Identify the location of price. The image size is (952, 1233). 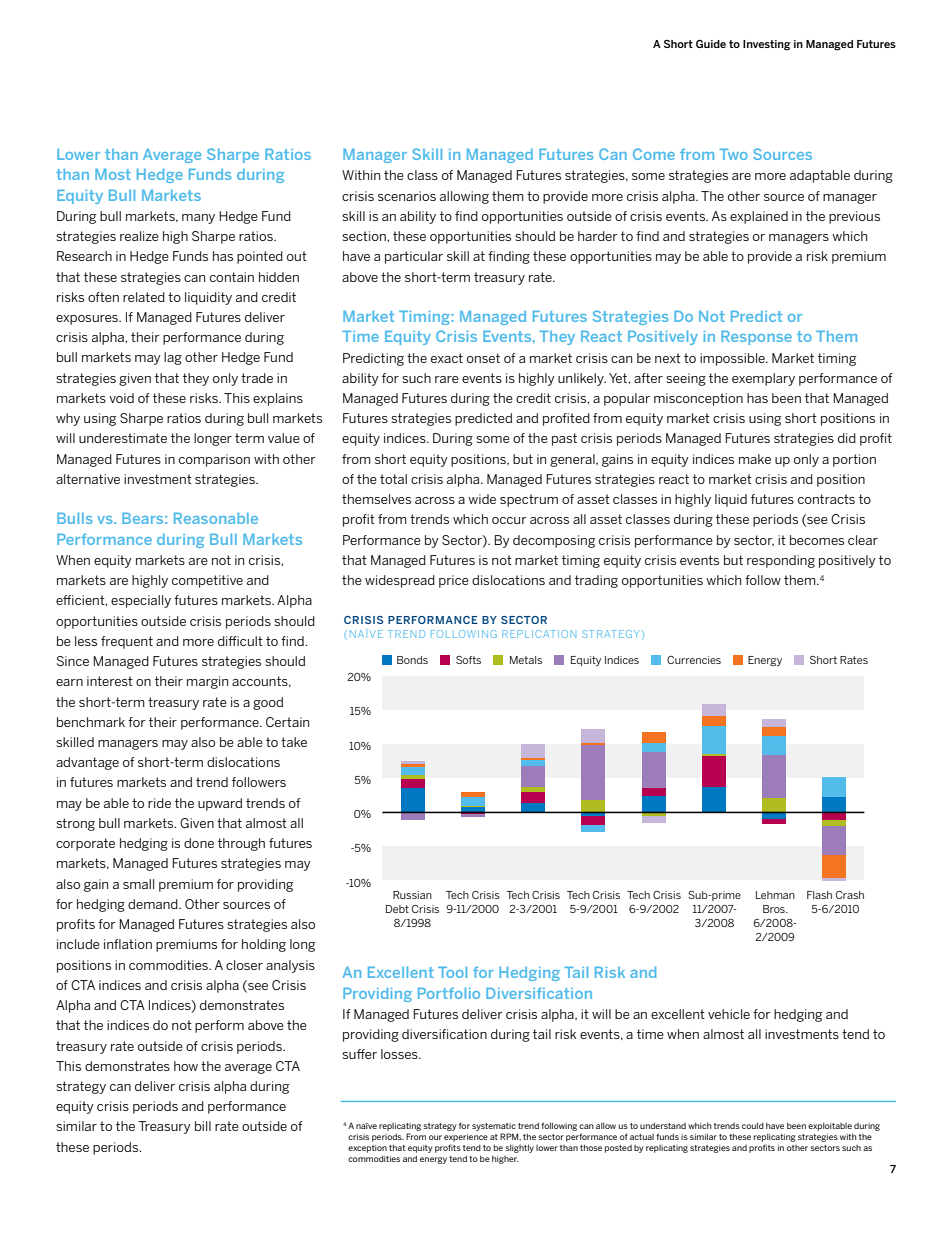
(454, 581).
